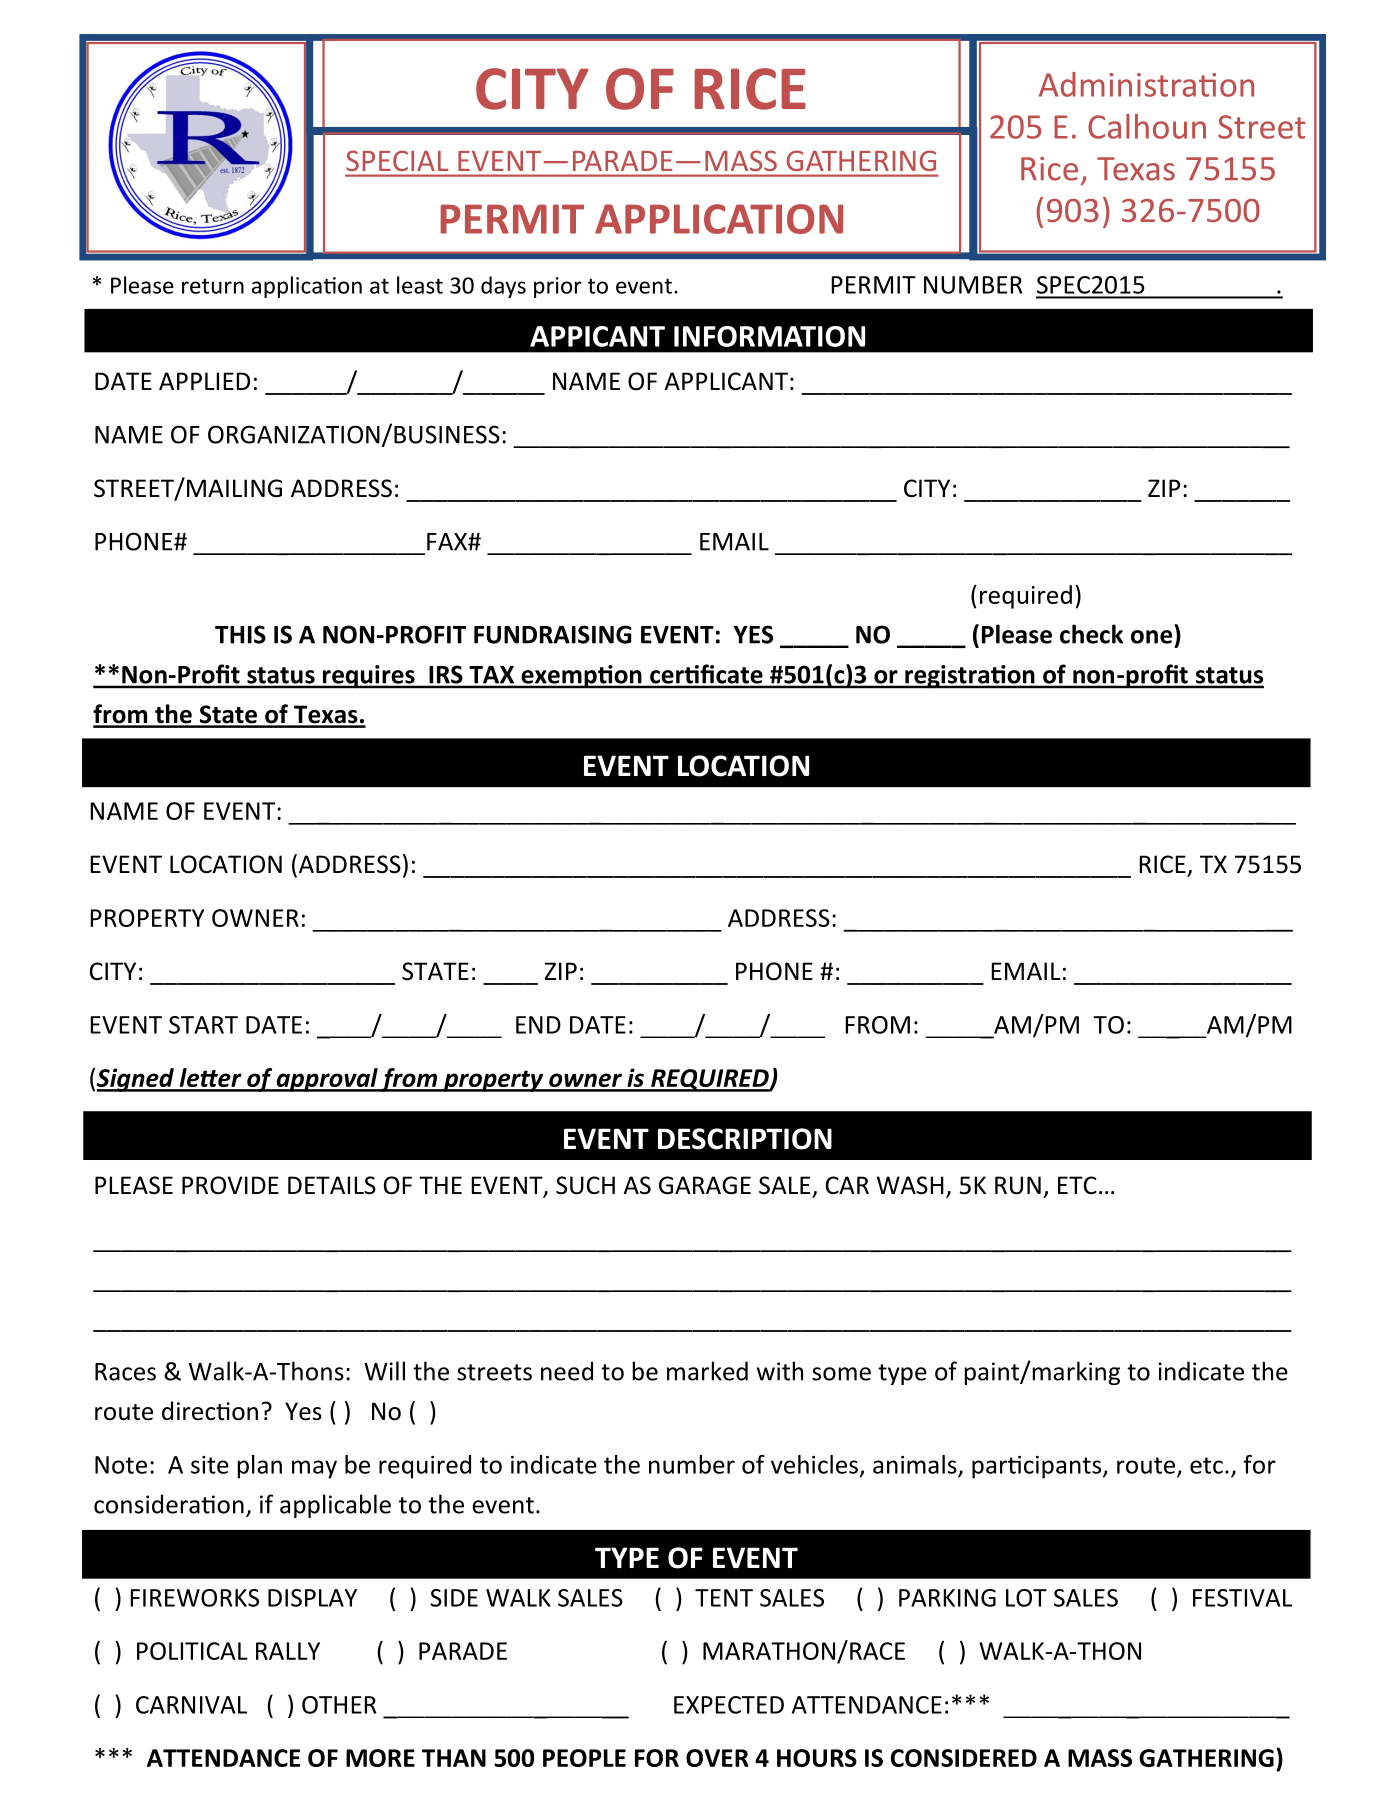  I want to click on registration, so click(970, 677).
